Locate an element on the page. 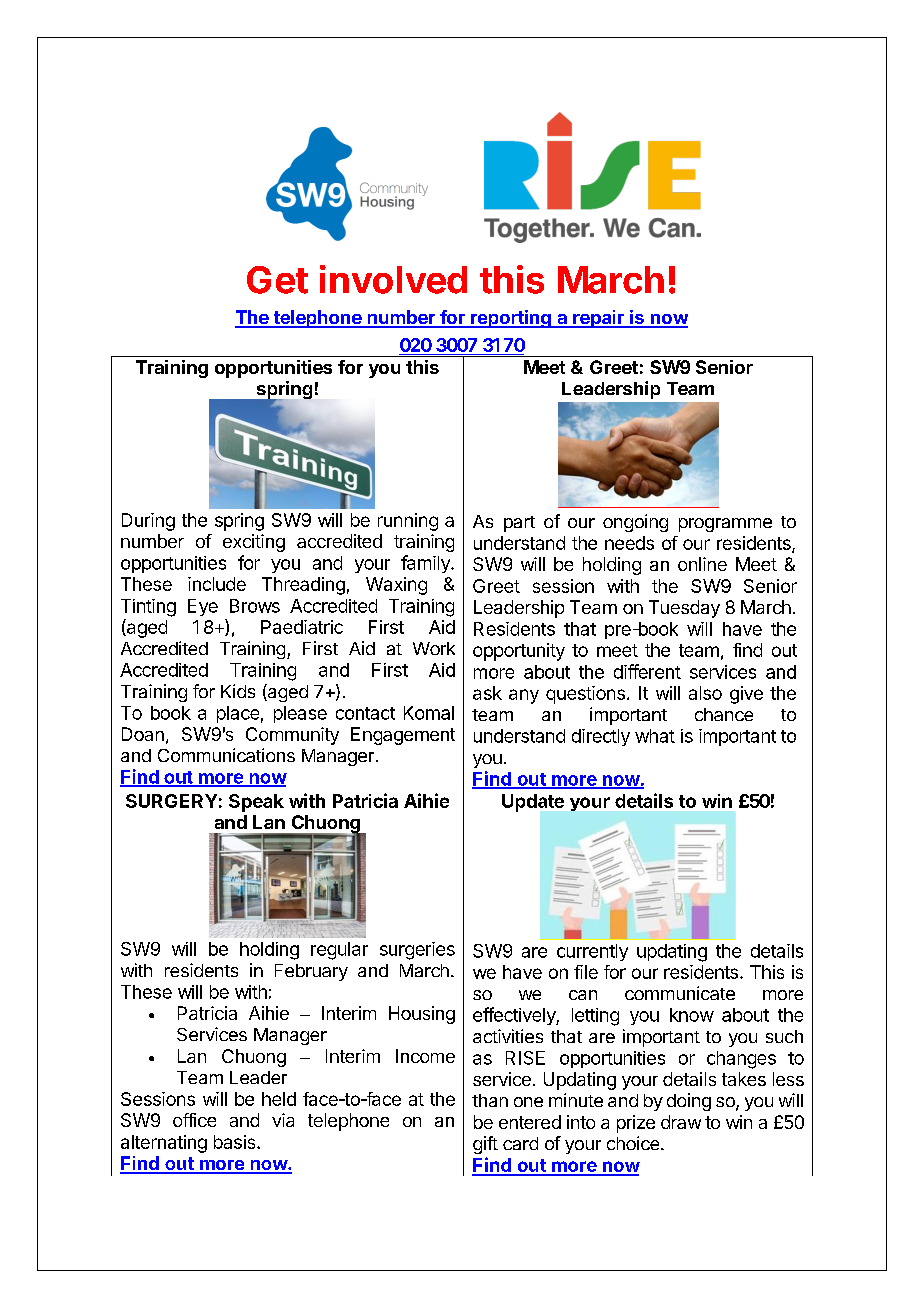 This image has width=924, height=1308. Get is located at coordinates (277, 280).
